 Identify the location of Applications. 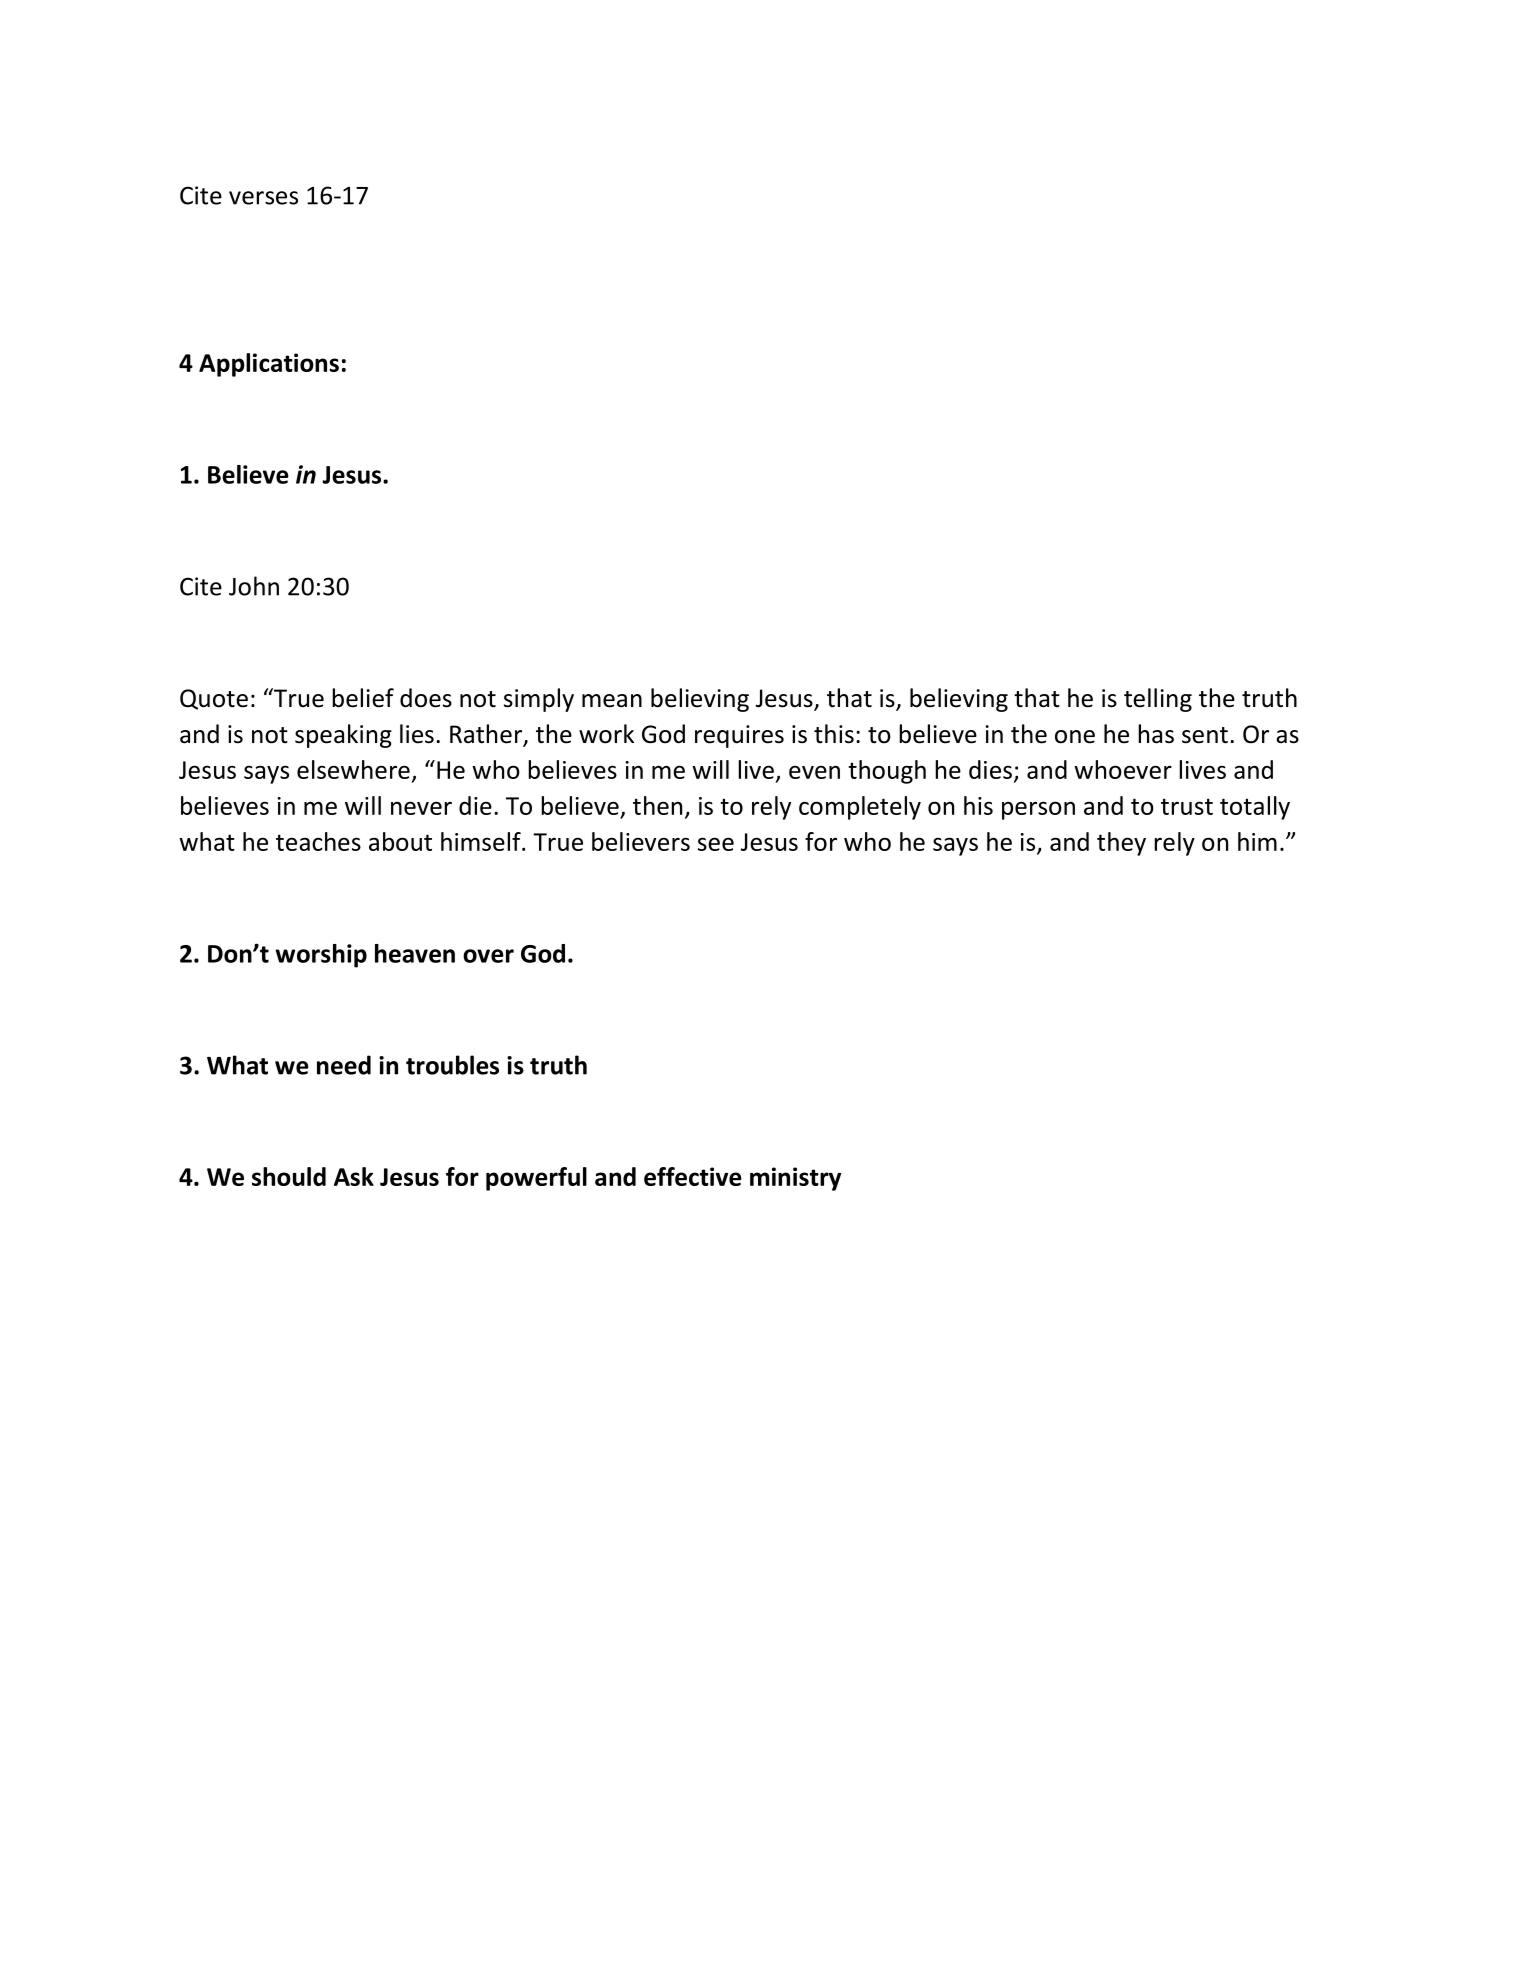
(269, 365).
